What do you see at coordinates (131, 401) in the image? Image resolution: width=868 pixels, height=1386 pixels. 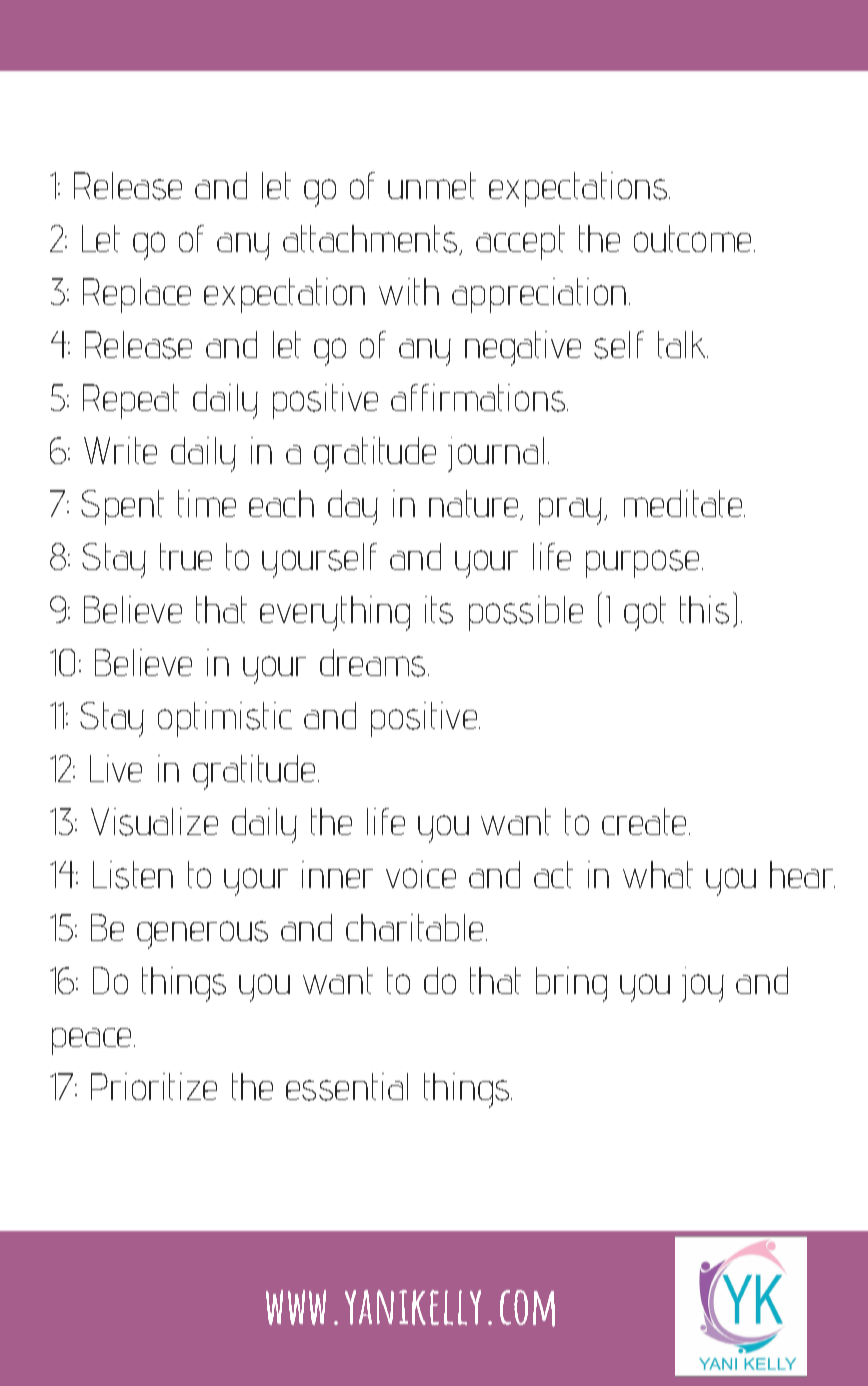 I see `Repeat` at bounding box center [131, 401].
